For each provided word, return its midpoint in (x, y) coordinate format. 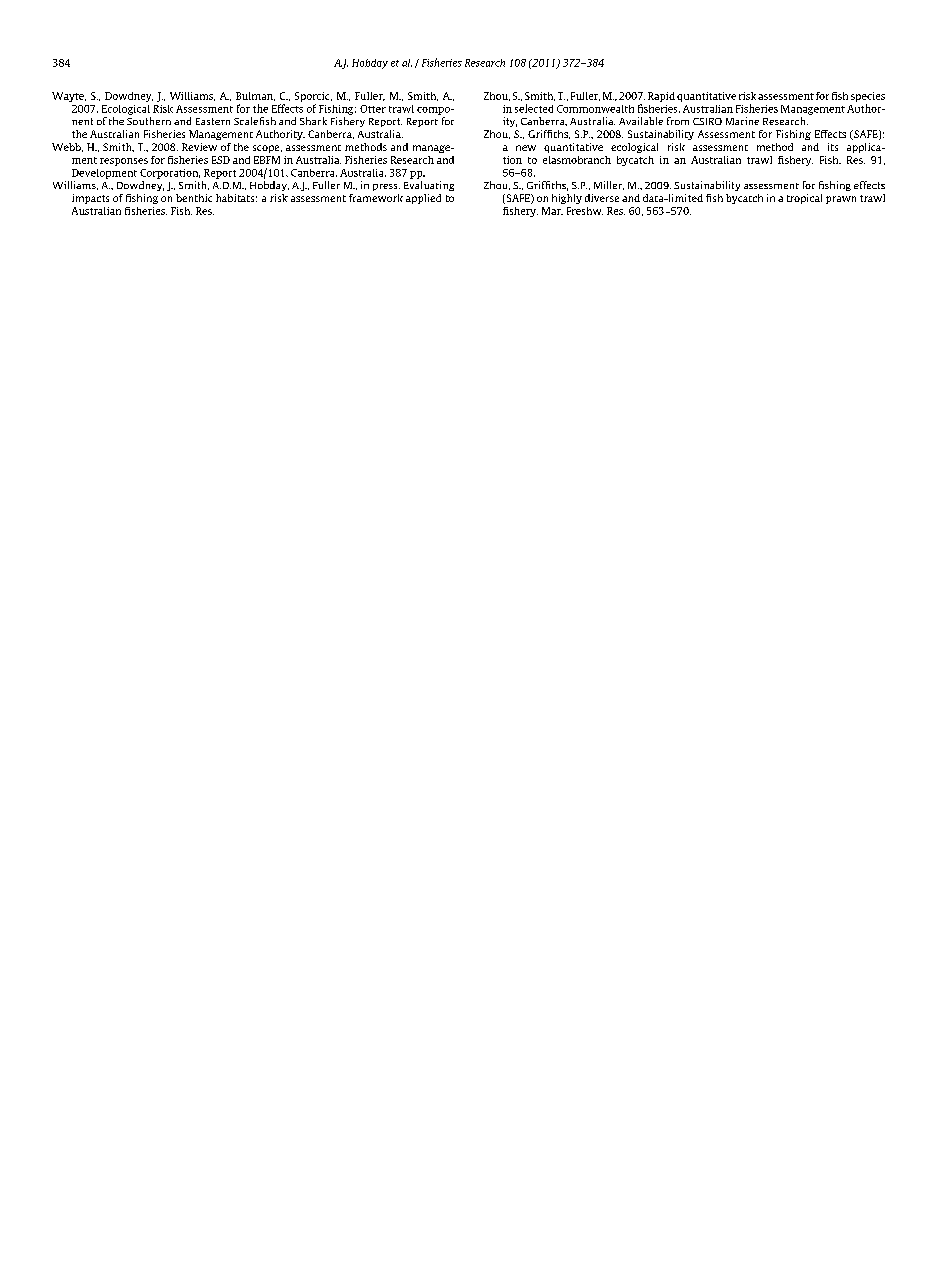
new (526, 148)
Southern (149, 121)
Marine (742, 121)
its (833, 147)
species (868, 97)
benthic (194, 198)
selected (534, 108)
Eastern (213, 121)
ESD (221, 160)
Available (641, 121)
